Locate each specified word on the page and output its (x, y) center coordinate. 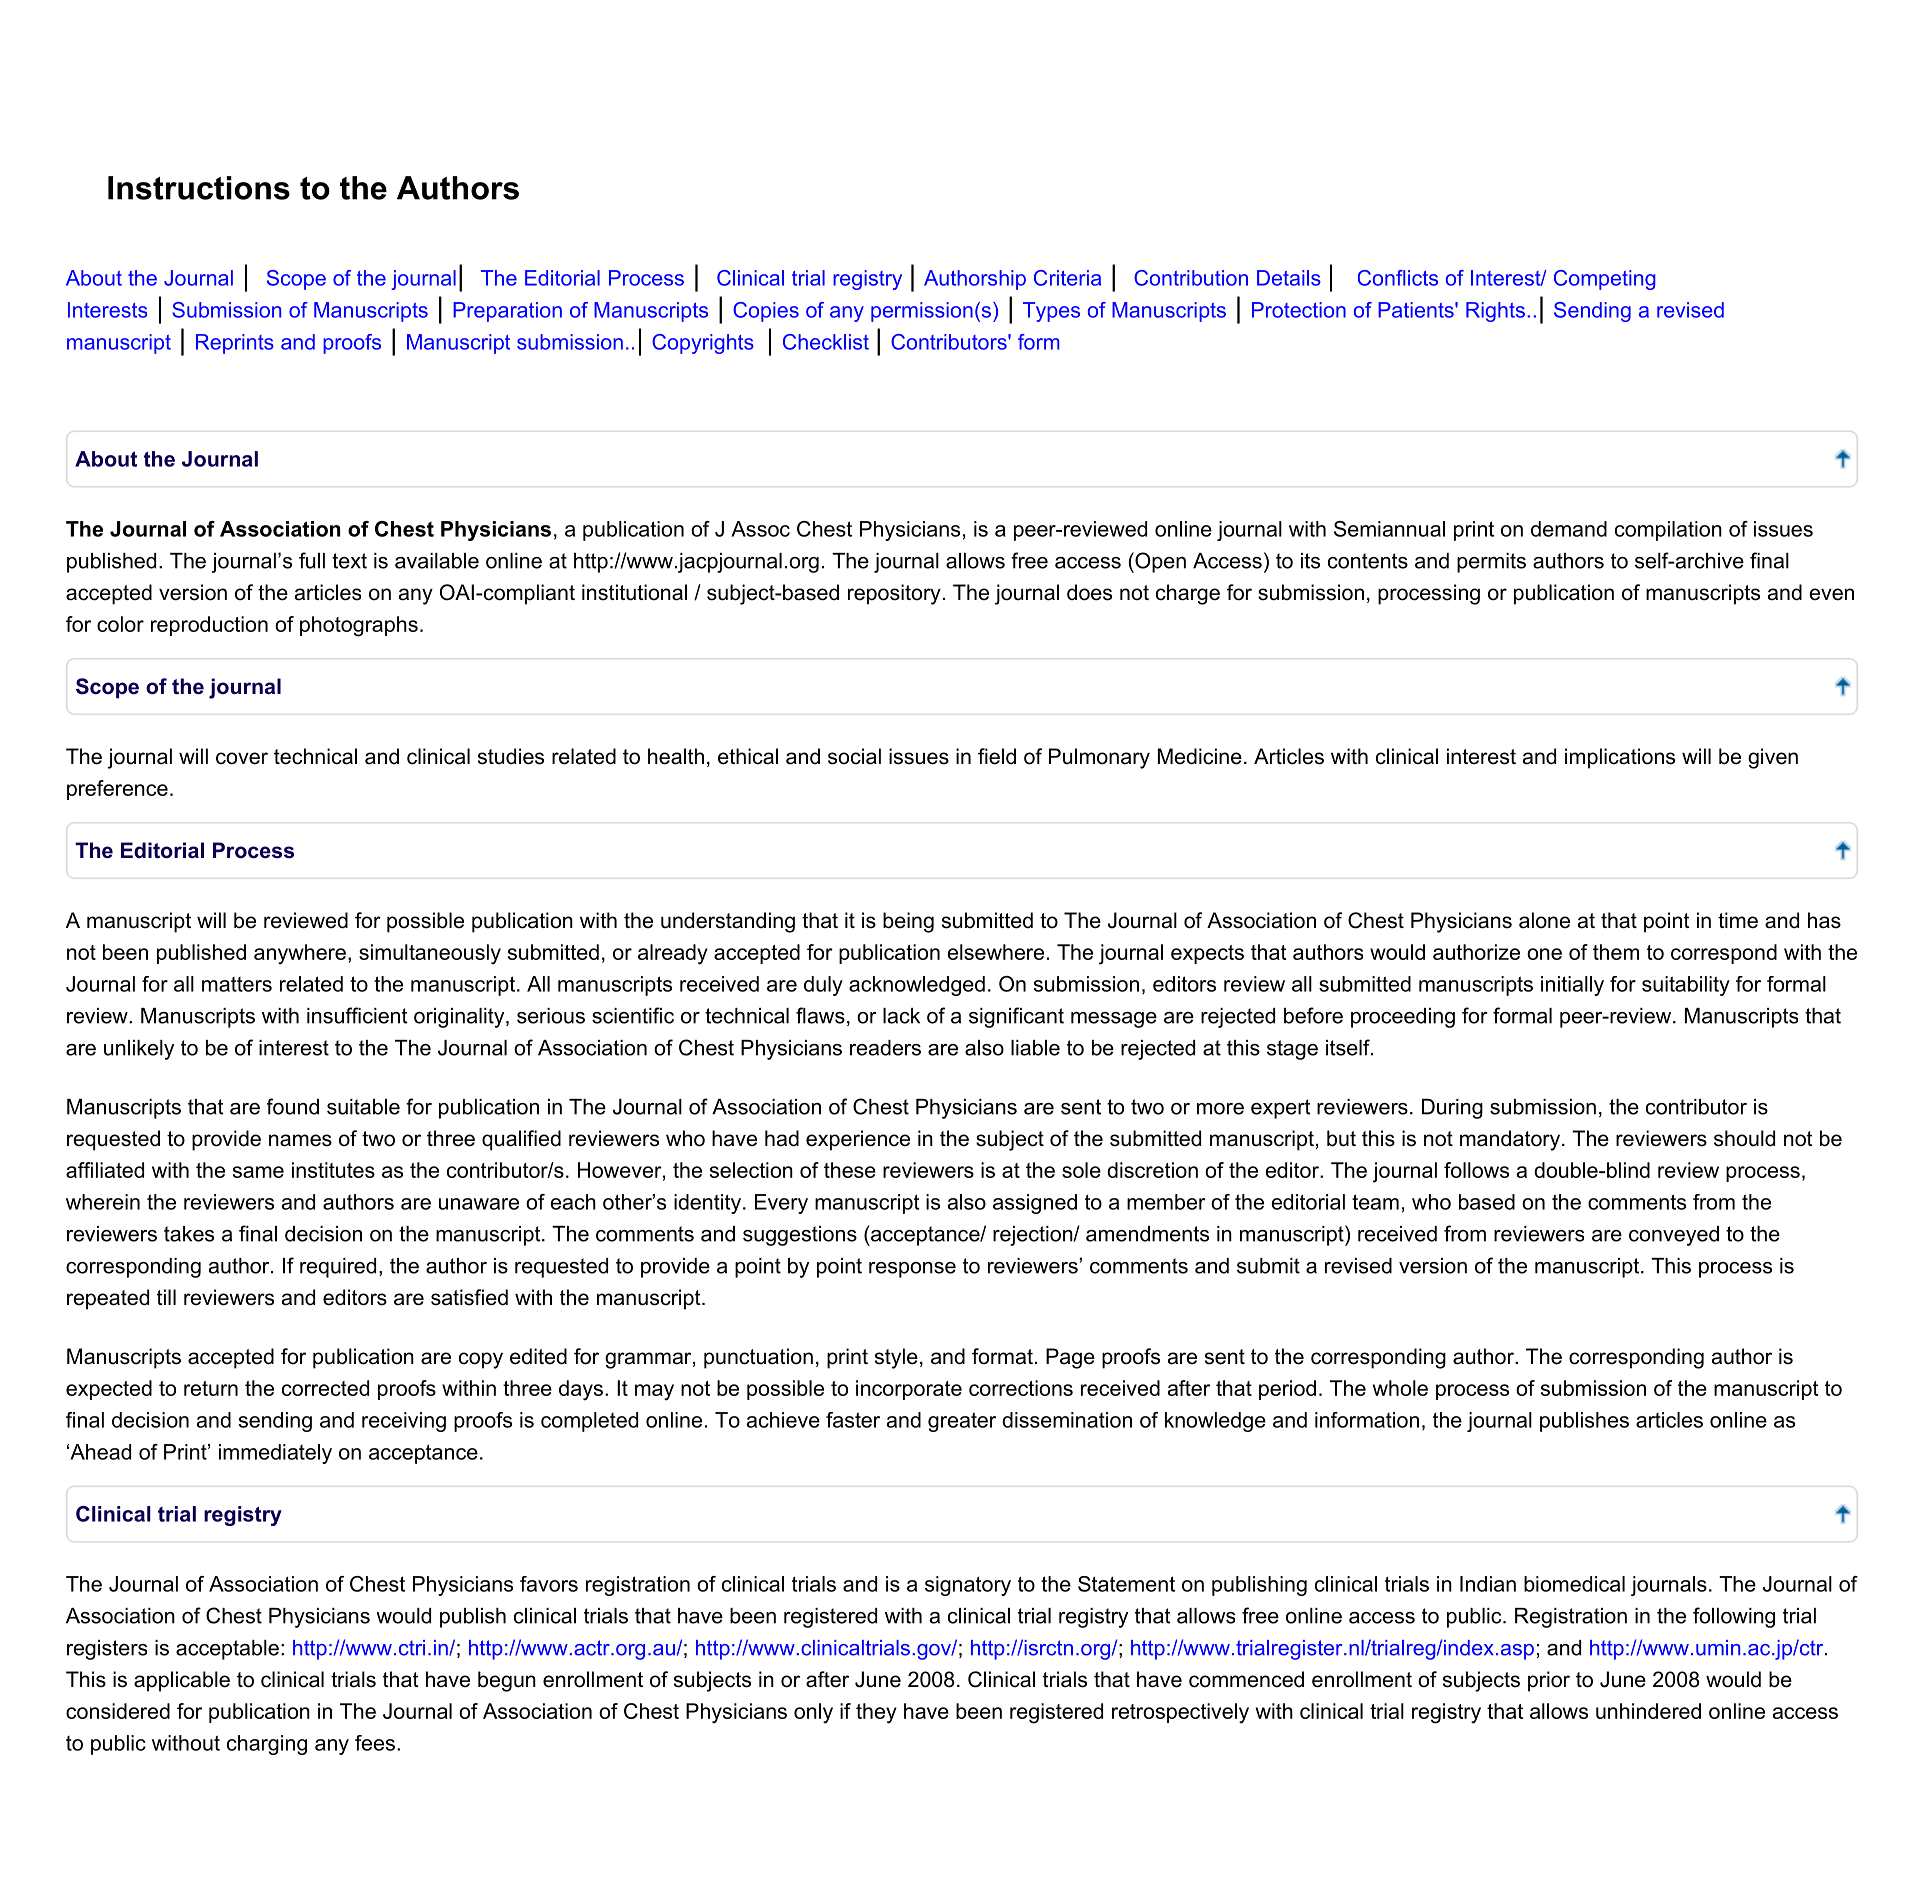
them (1616, 952)
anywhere (300, 954)
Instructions (199, 188)
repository (894, 594)
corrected (325, 1388)
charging (267, 1745)
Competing (1604, 280)
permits (1491, 563)
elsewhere (995, 952)
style (896, 1358)
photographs (359, 626)
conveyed (1674, 1236)
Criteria (1067, 278)
